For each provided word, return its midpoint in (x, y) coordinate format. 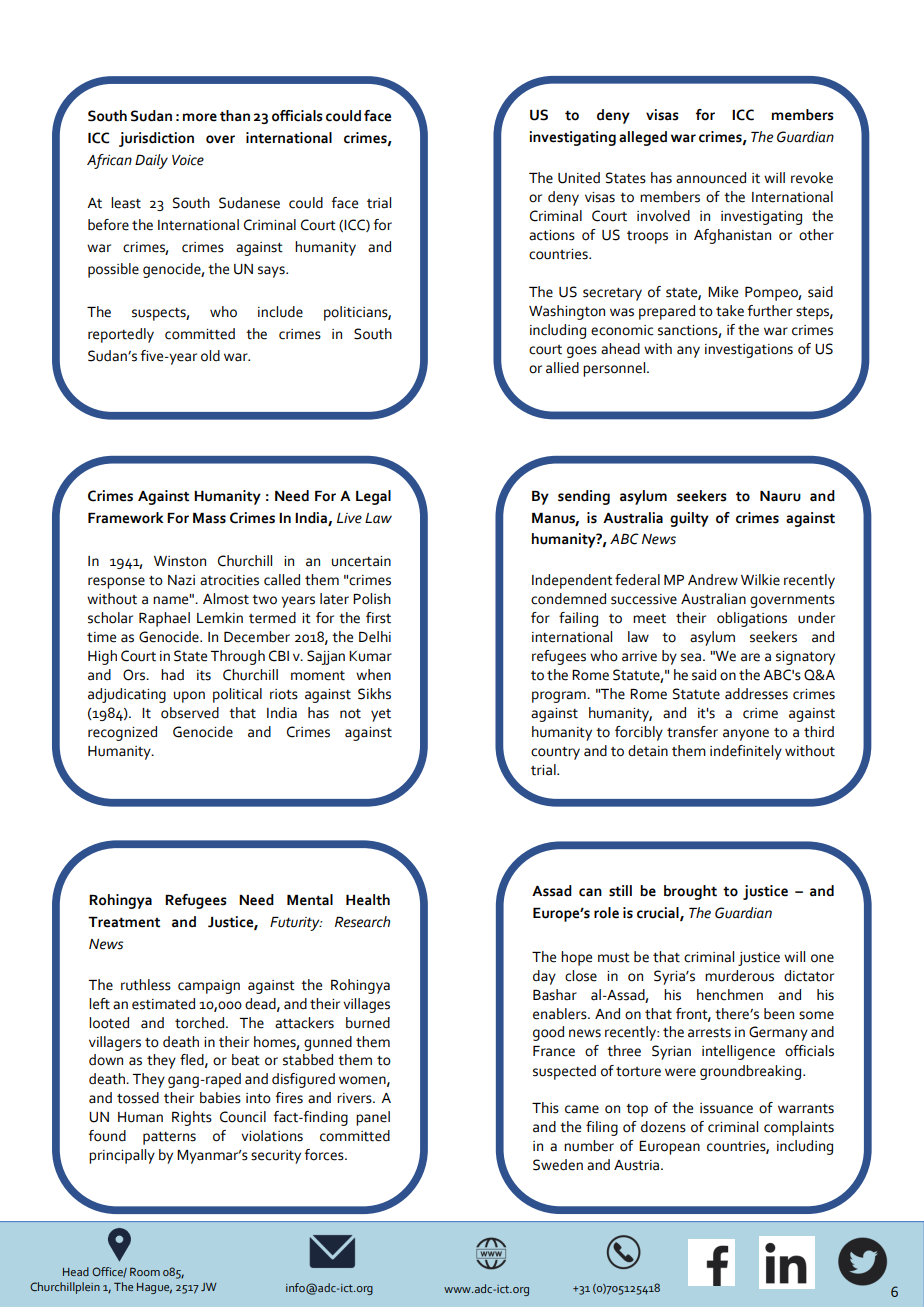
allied (562, 368)
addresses (756, 694)
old (210, 356)
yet (381, 715)
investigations (749, 351)
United (579, 178)
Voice (188, 160)
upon (189, 697)
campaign (209, 987)
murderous (739, 976)
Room (145, 1272)
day (544, 977)
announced (711, 178)
